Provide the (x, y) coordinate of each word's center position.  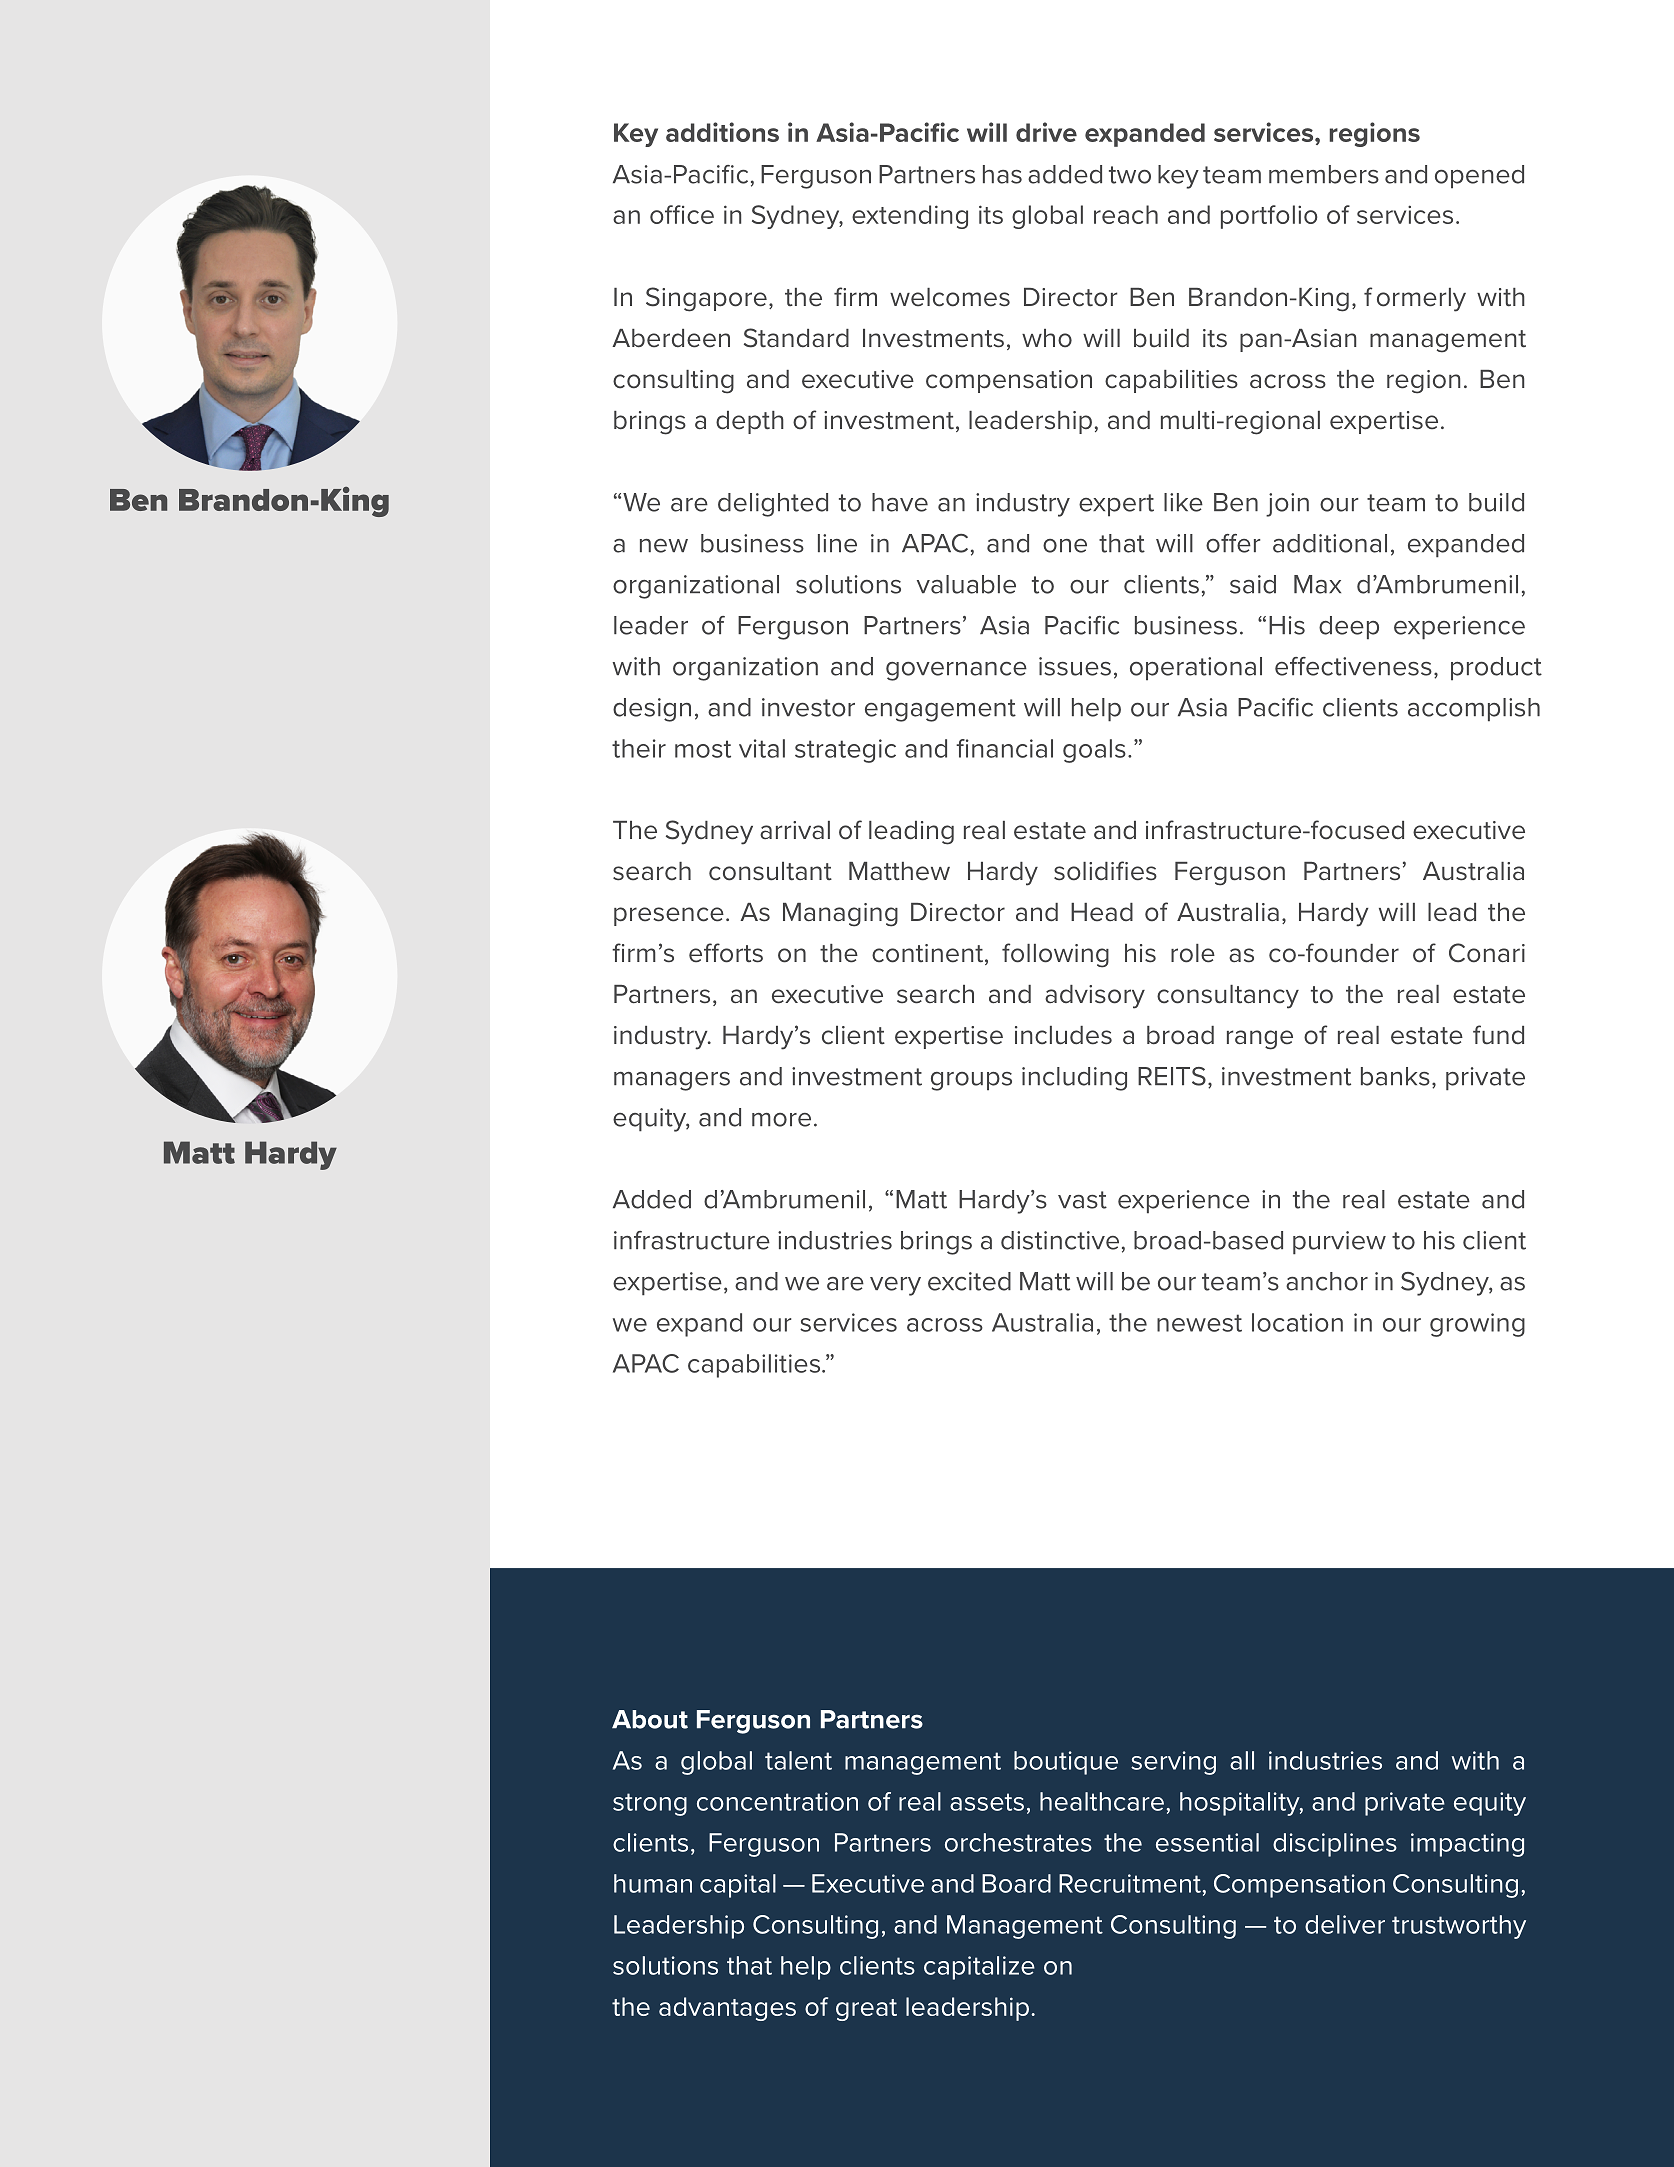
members (1324, 174)
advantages (727, 2009)
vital (762, 748)
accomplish (1474, 710)
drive (1046, 132)
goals (1094, 751)
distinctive (1060, 1240)
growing (1477, 1325)
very (895, 1286)
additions (722, 132)
